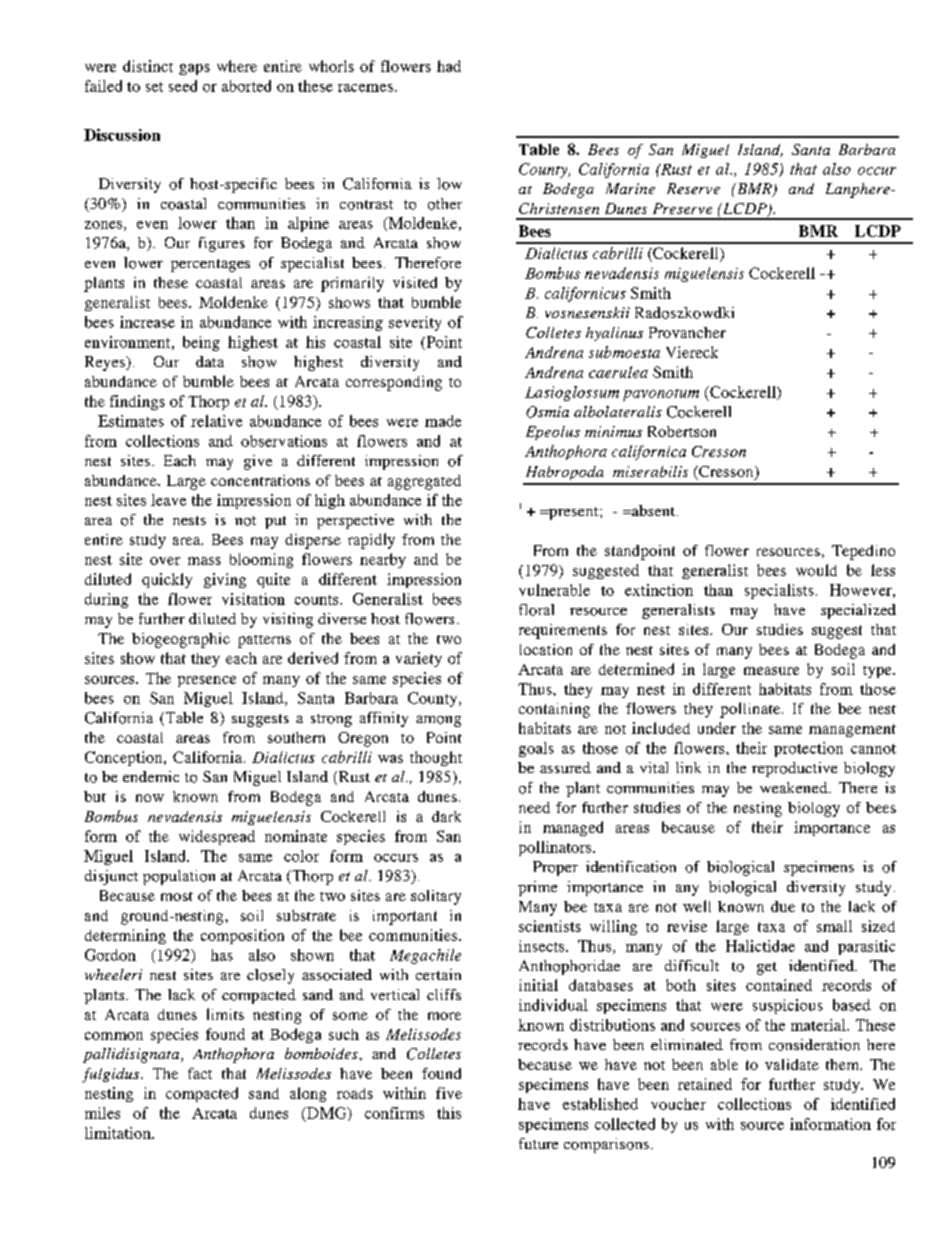  What do you see at coordinates (225, 580) in the screenshot?
I see `giving` at bounding box center [225, 580].
